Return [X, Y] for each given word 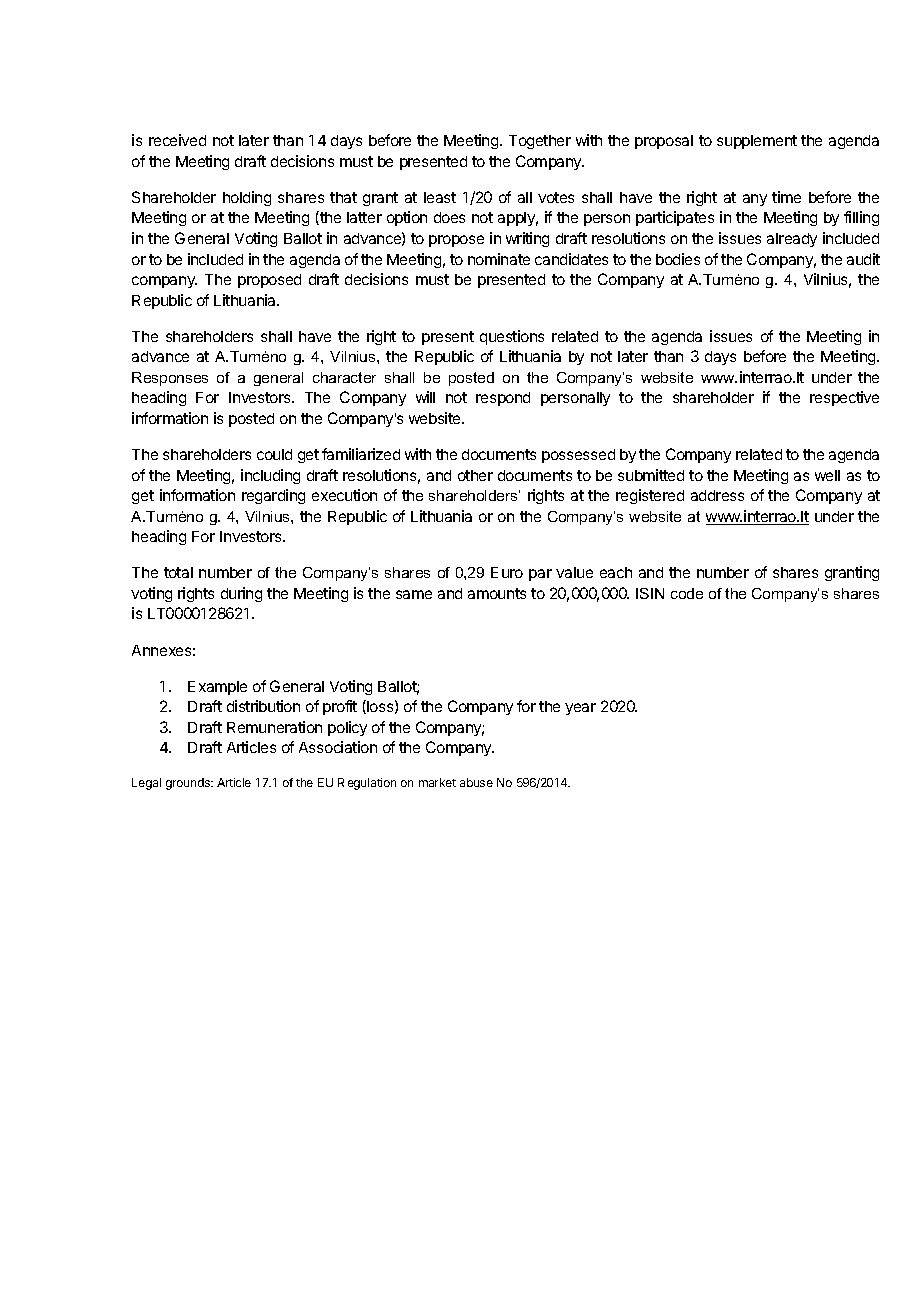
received [177, 140]
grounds [189, 784]
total [178, 572]
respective [844, 398]
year [580, 709]
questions [512, 337]
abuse [476, 782]
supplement [757, 142]
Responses [170, 379]
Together [540, 142]
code [687, 593]
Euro [507, 572]
